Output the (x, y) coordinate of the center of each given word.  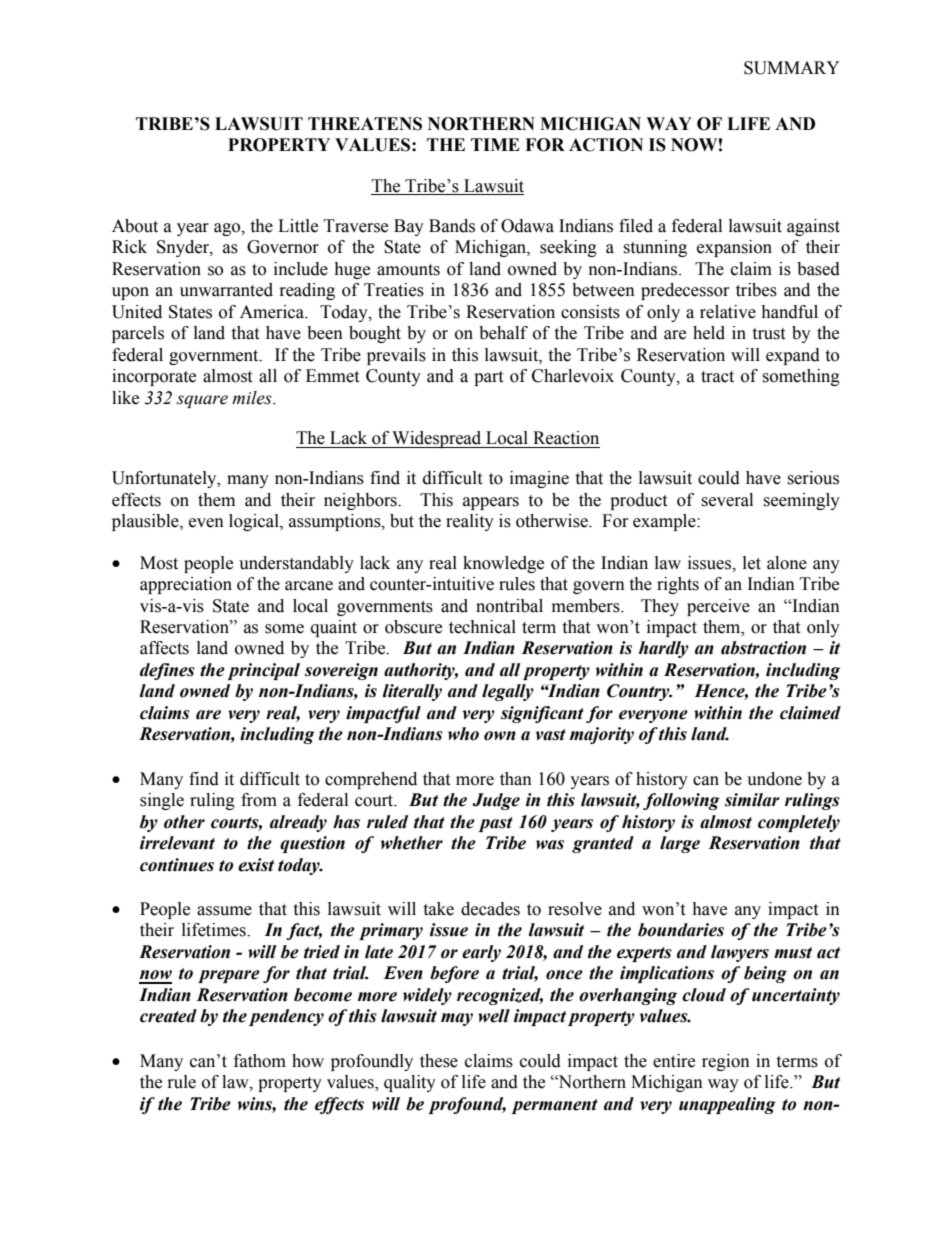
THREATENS (365, 124)
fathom (260, 1061)
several (727, 500)
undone (774, 779)
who (463, 734)
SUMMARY (792, 68)
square (202, 401)
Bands (452, 226)
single (162, 801)
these (439, 1061)
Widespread (437, 439)
